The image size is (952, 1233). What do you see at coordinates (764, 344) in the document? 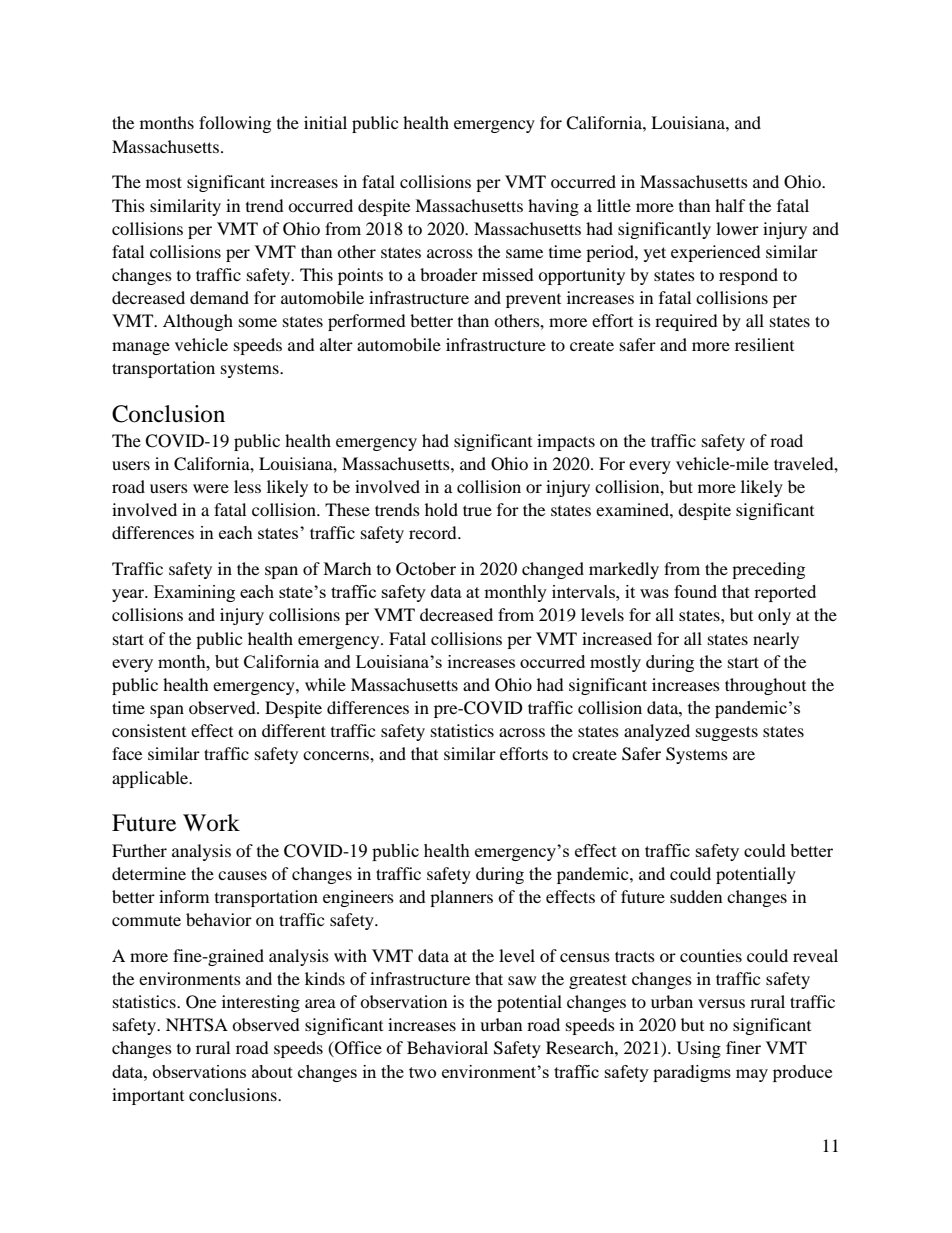
I see `resilient` at bounding box center [764, 344].
